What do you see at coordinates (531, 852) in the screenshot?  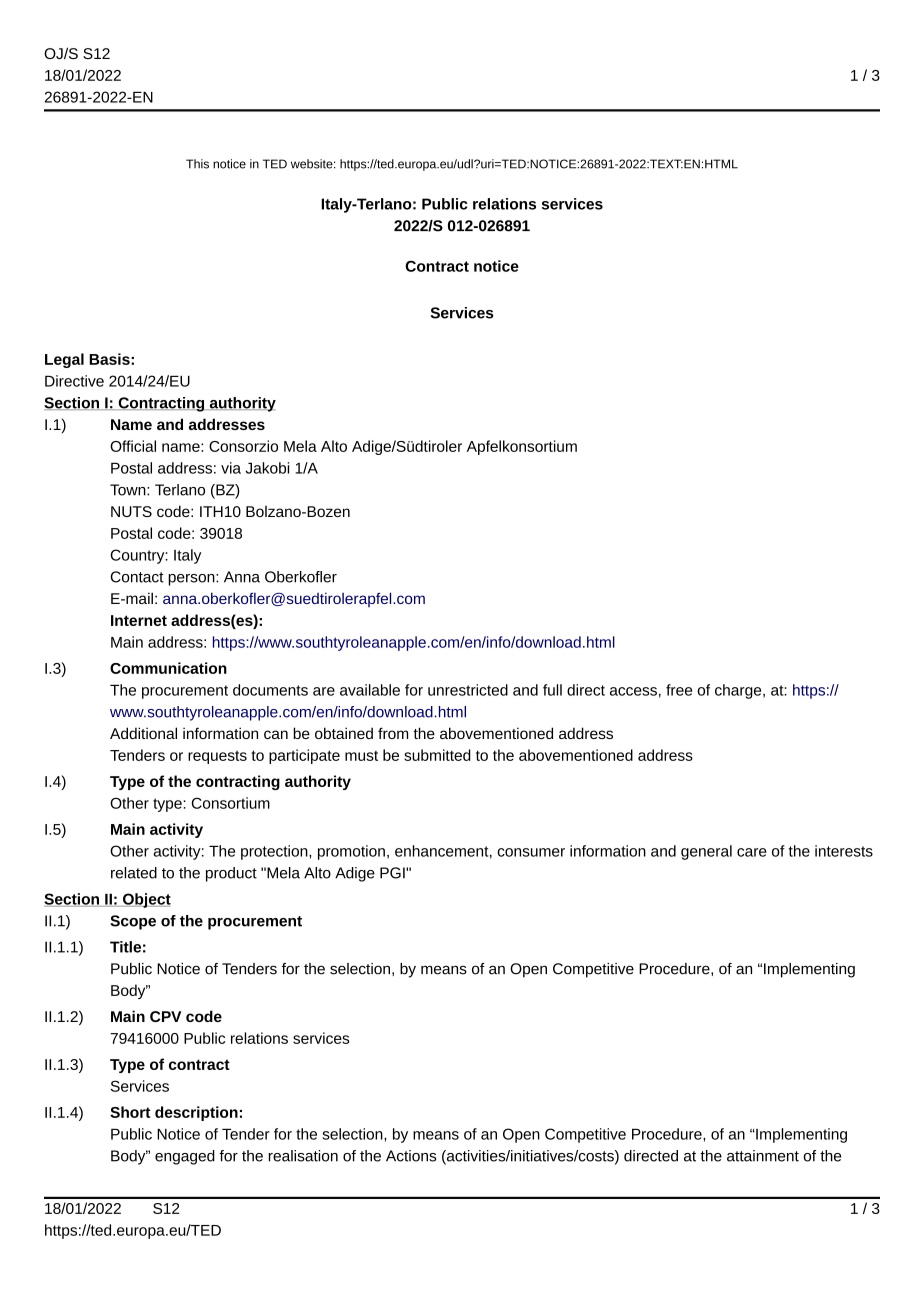 I see `consumer` at bounding box center [531, 852].
